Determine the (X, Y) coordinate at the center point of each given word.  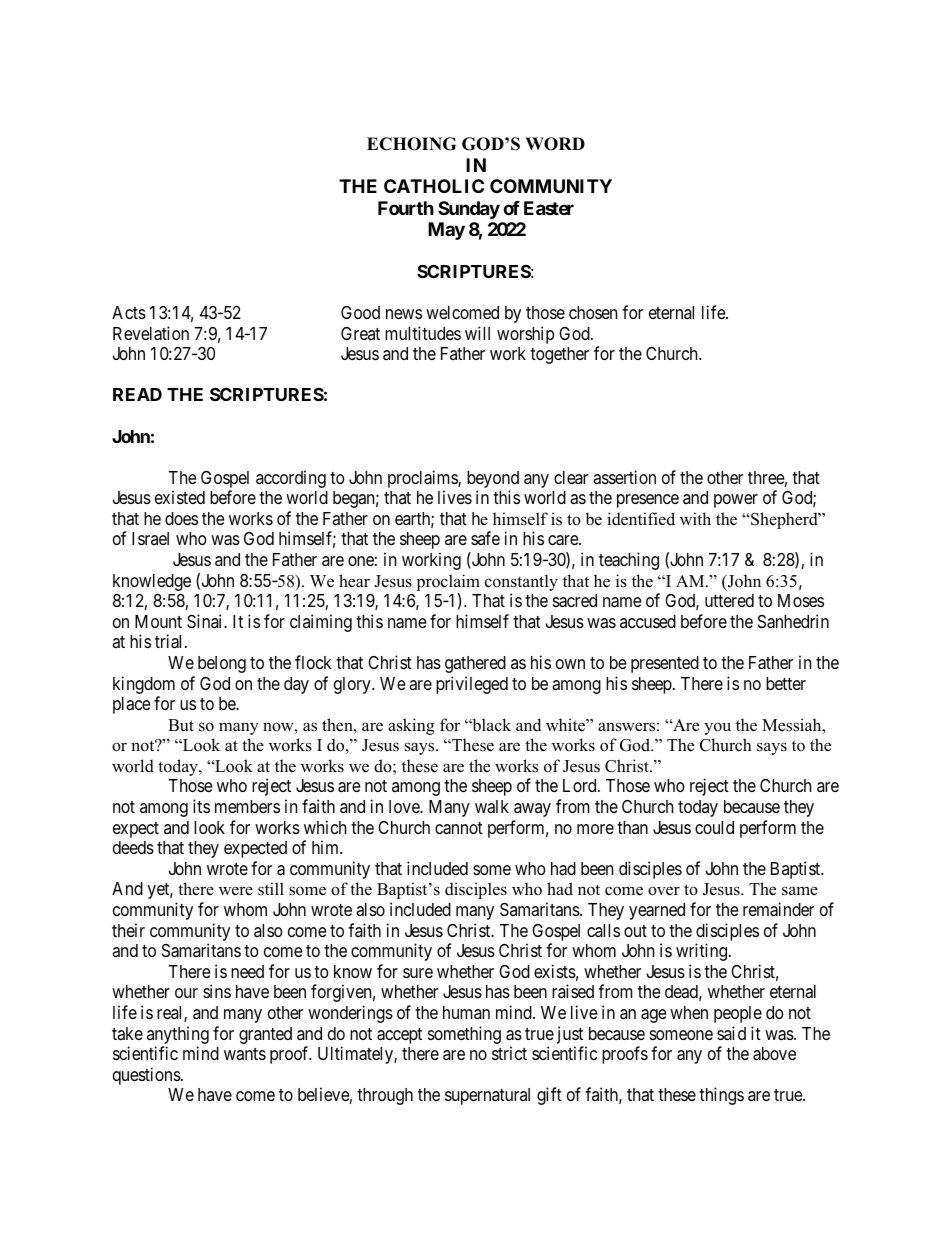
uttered (729, 600)
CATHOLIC (434, 186)
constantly (521, 582)
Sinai (206, 621)
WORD (555, 144)
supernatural (487, 1096)
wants (245, 1054)
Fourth (406, 208)
